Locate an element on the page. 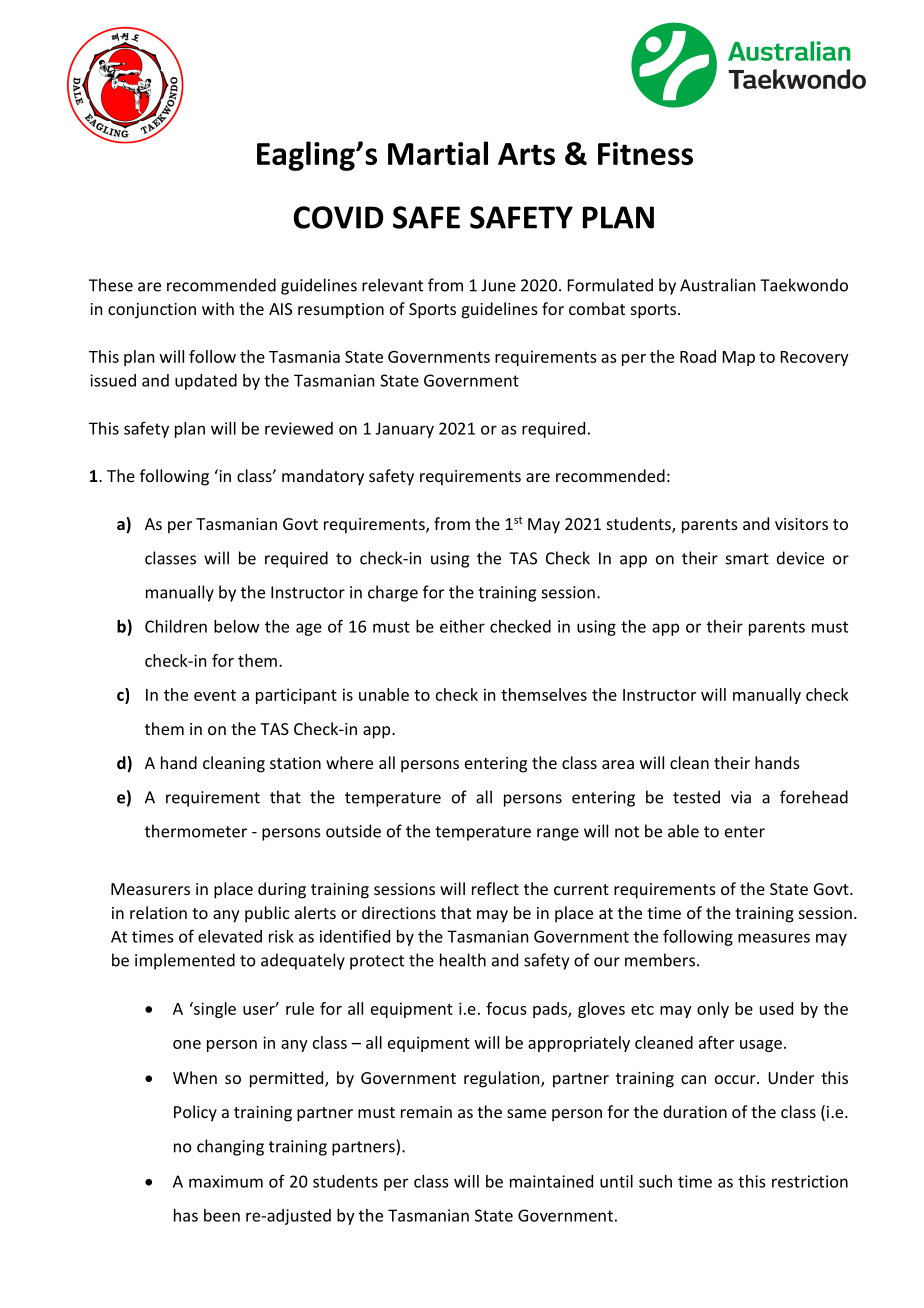 Image resolution: width=924 pixels, height=1308 pixels. either is located at coordinates (462, 626).
